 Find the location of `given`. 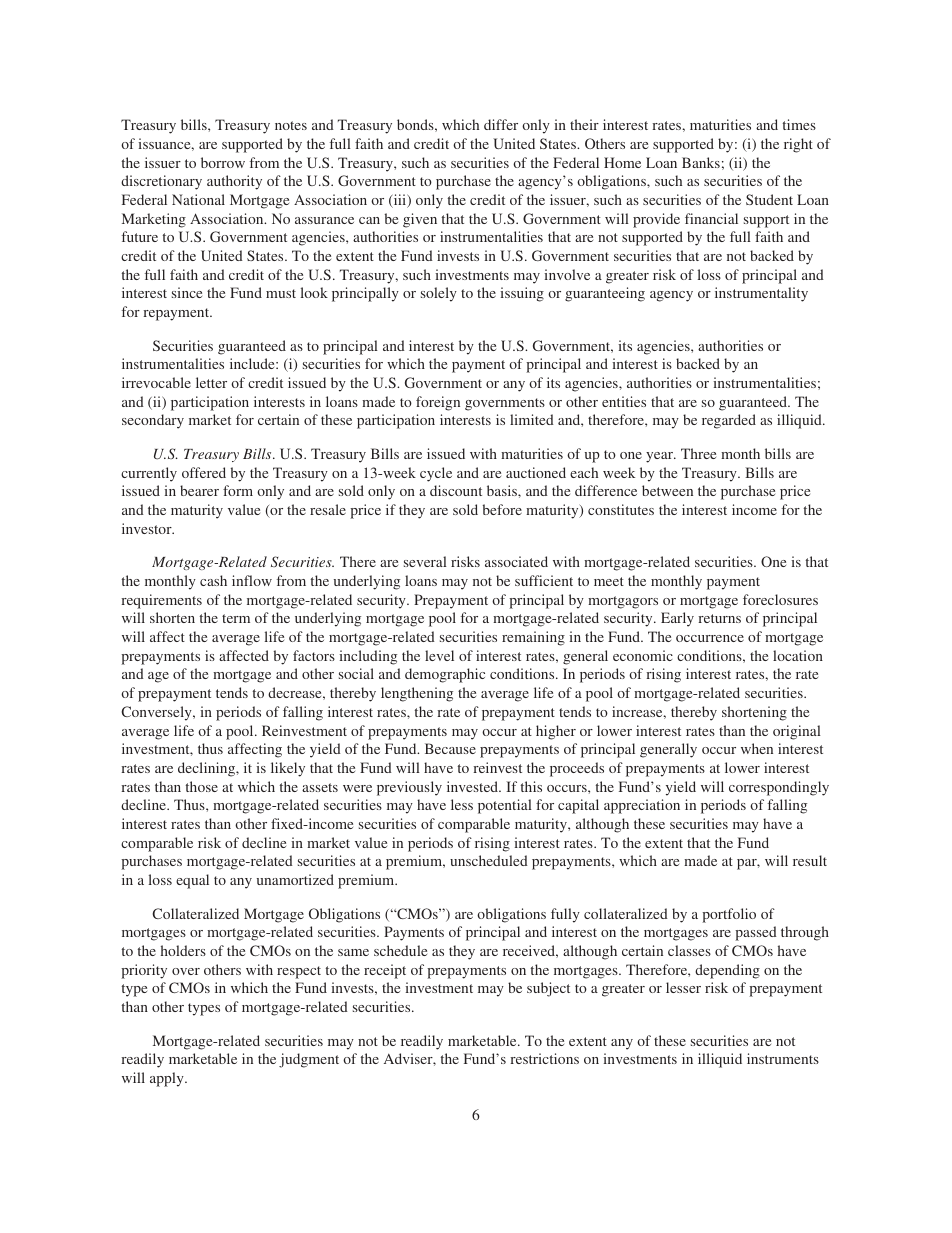

given is located at coordinates (420, 220).
